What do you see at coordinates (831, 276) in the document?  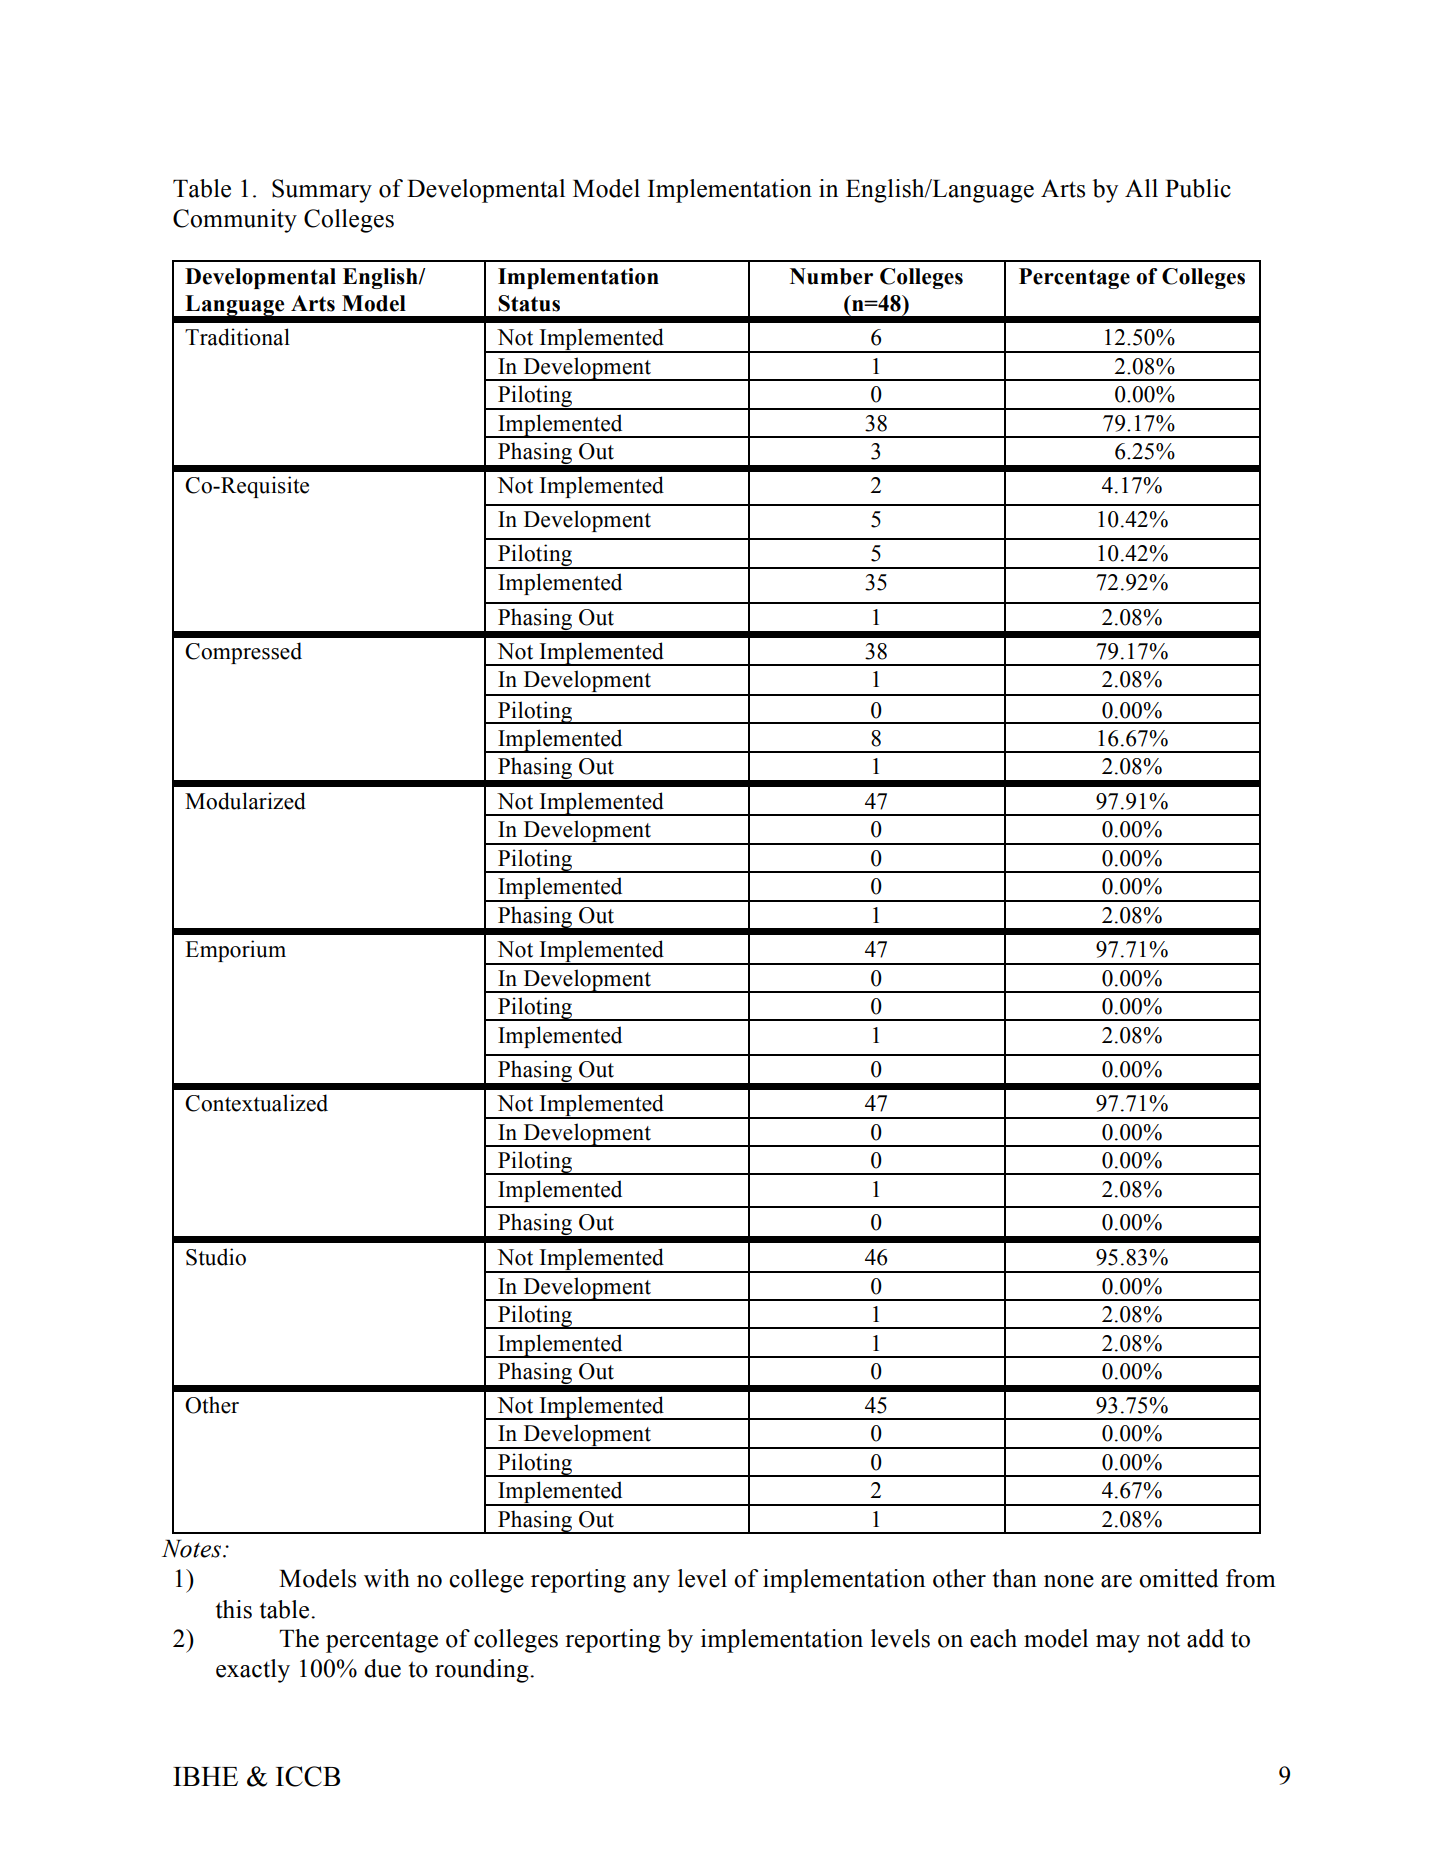 I see `Number` at bounding box center [831, 276].
